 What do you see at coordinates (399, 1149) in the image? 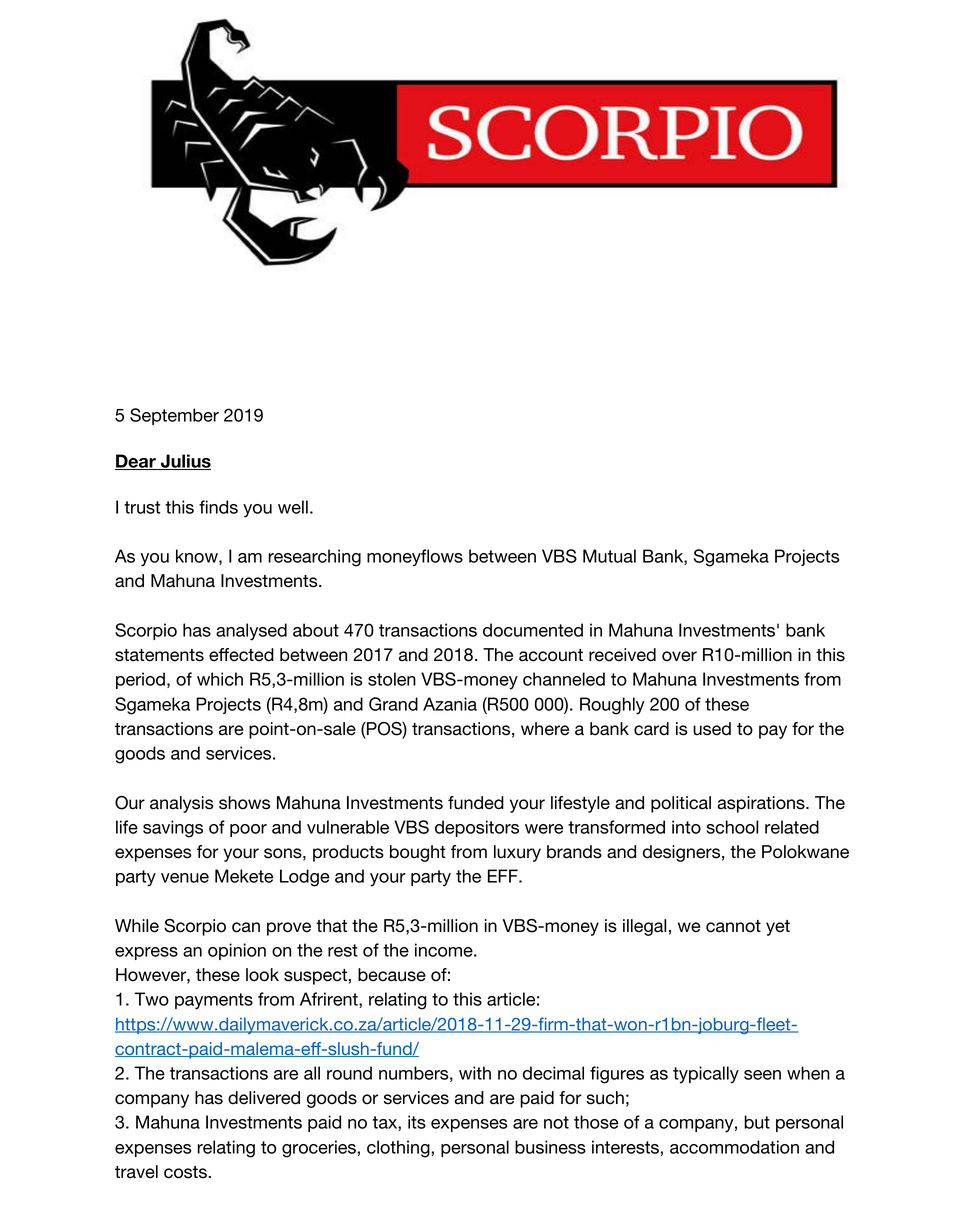
I see `clothing` at bounding box center [399, 1149].
